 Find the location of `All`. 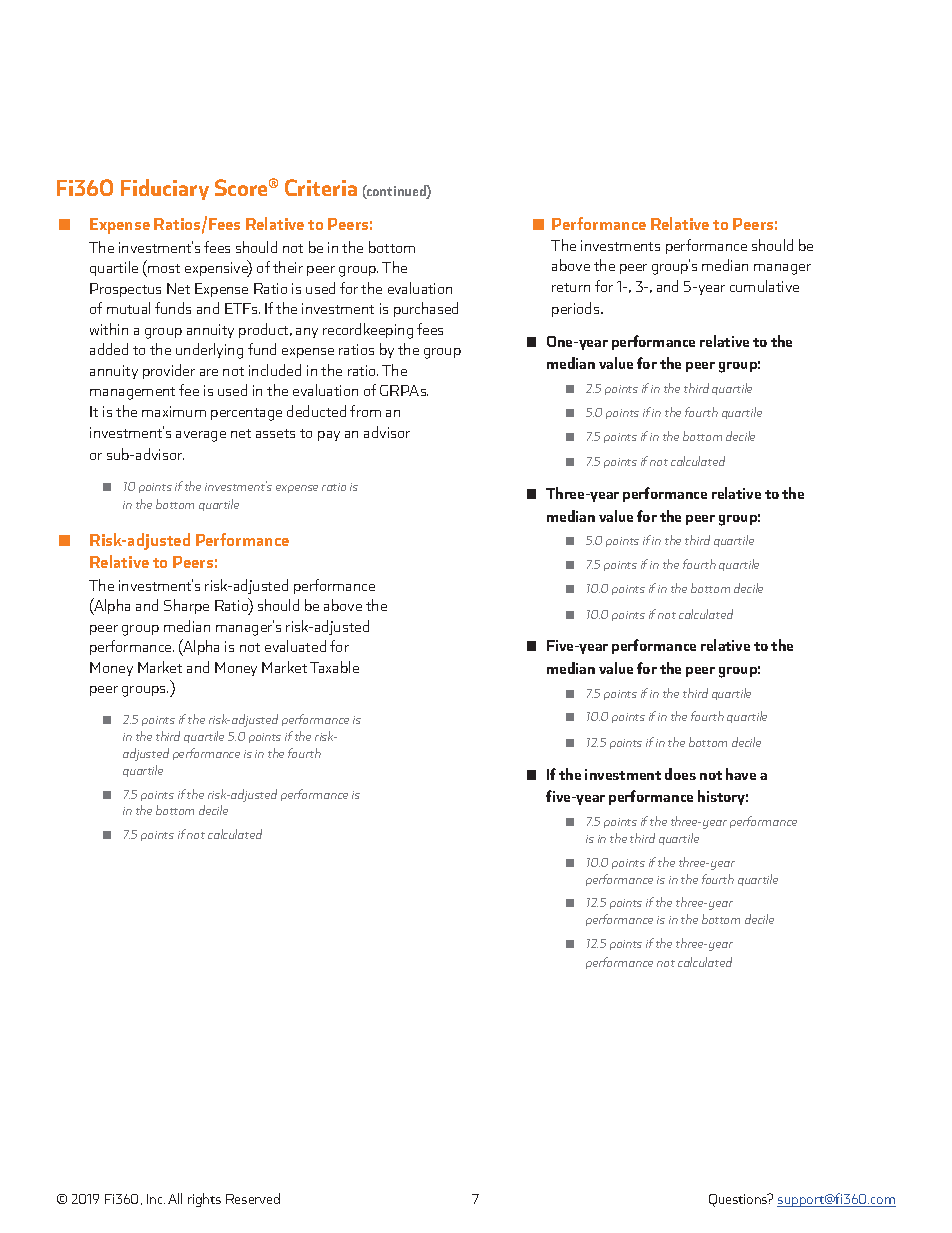

All is located at coordinates (175, 1198).
